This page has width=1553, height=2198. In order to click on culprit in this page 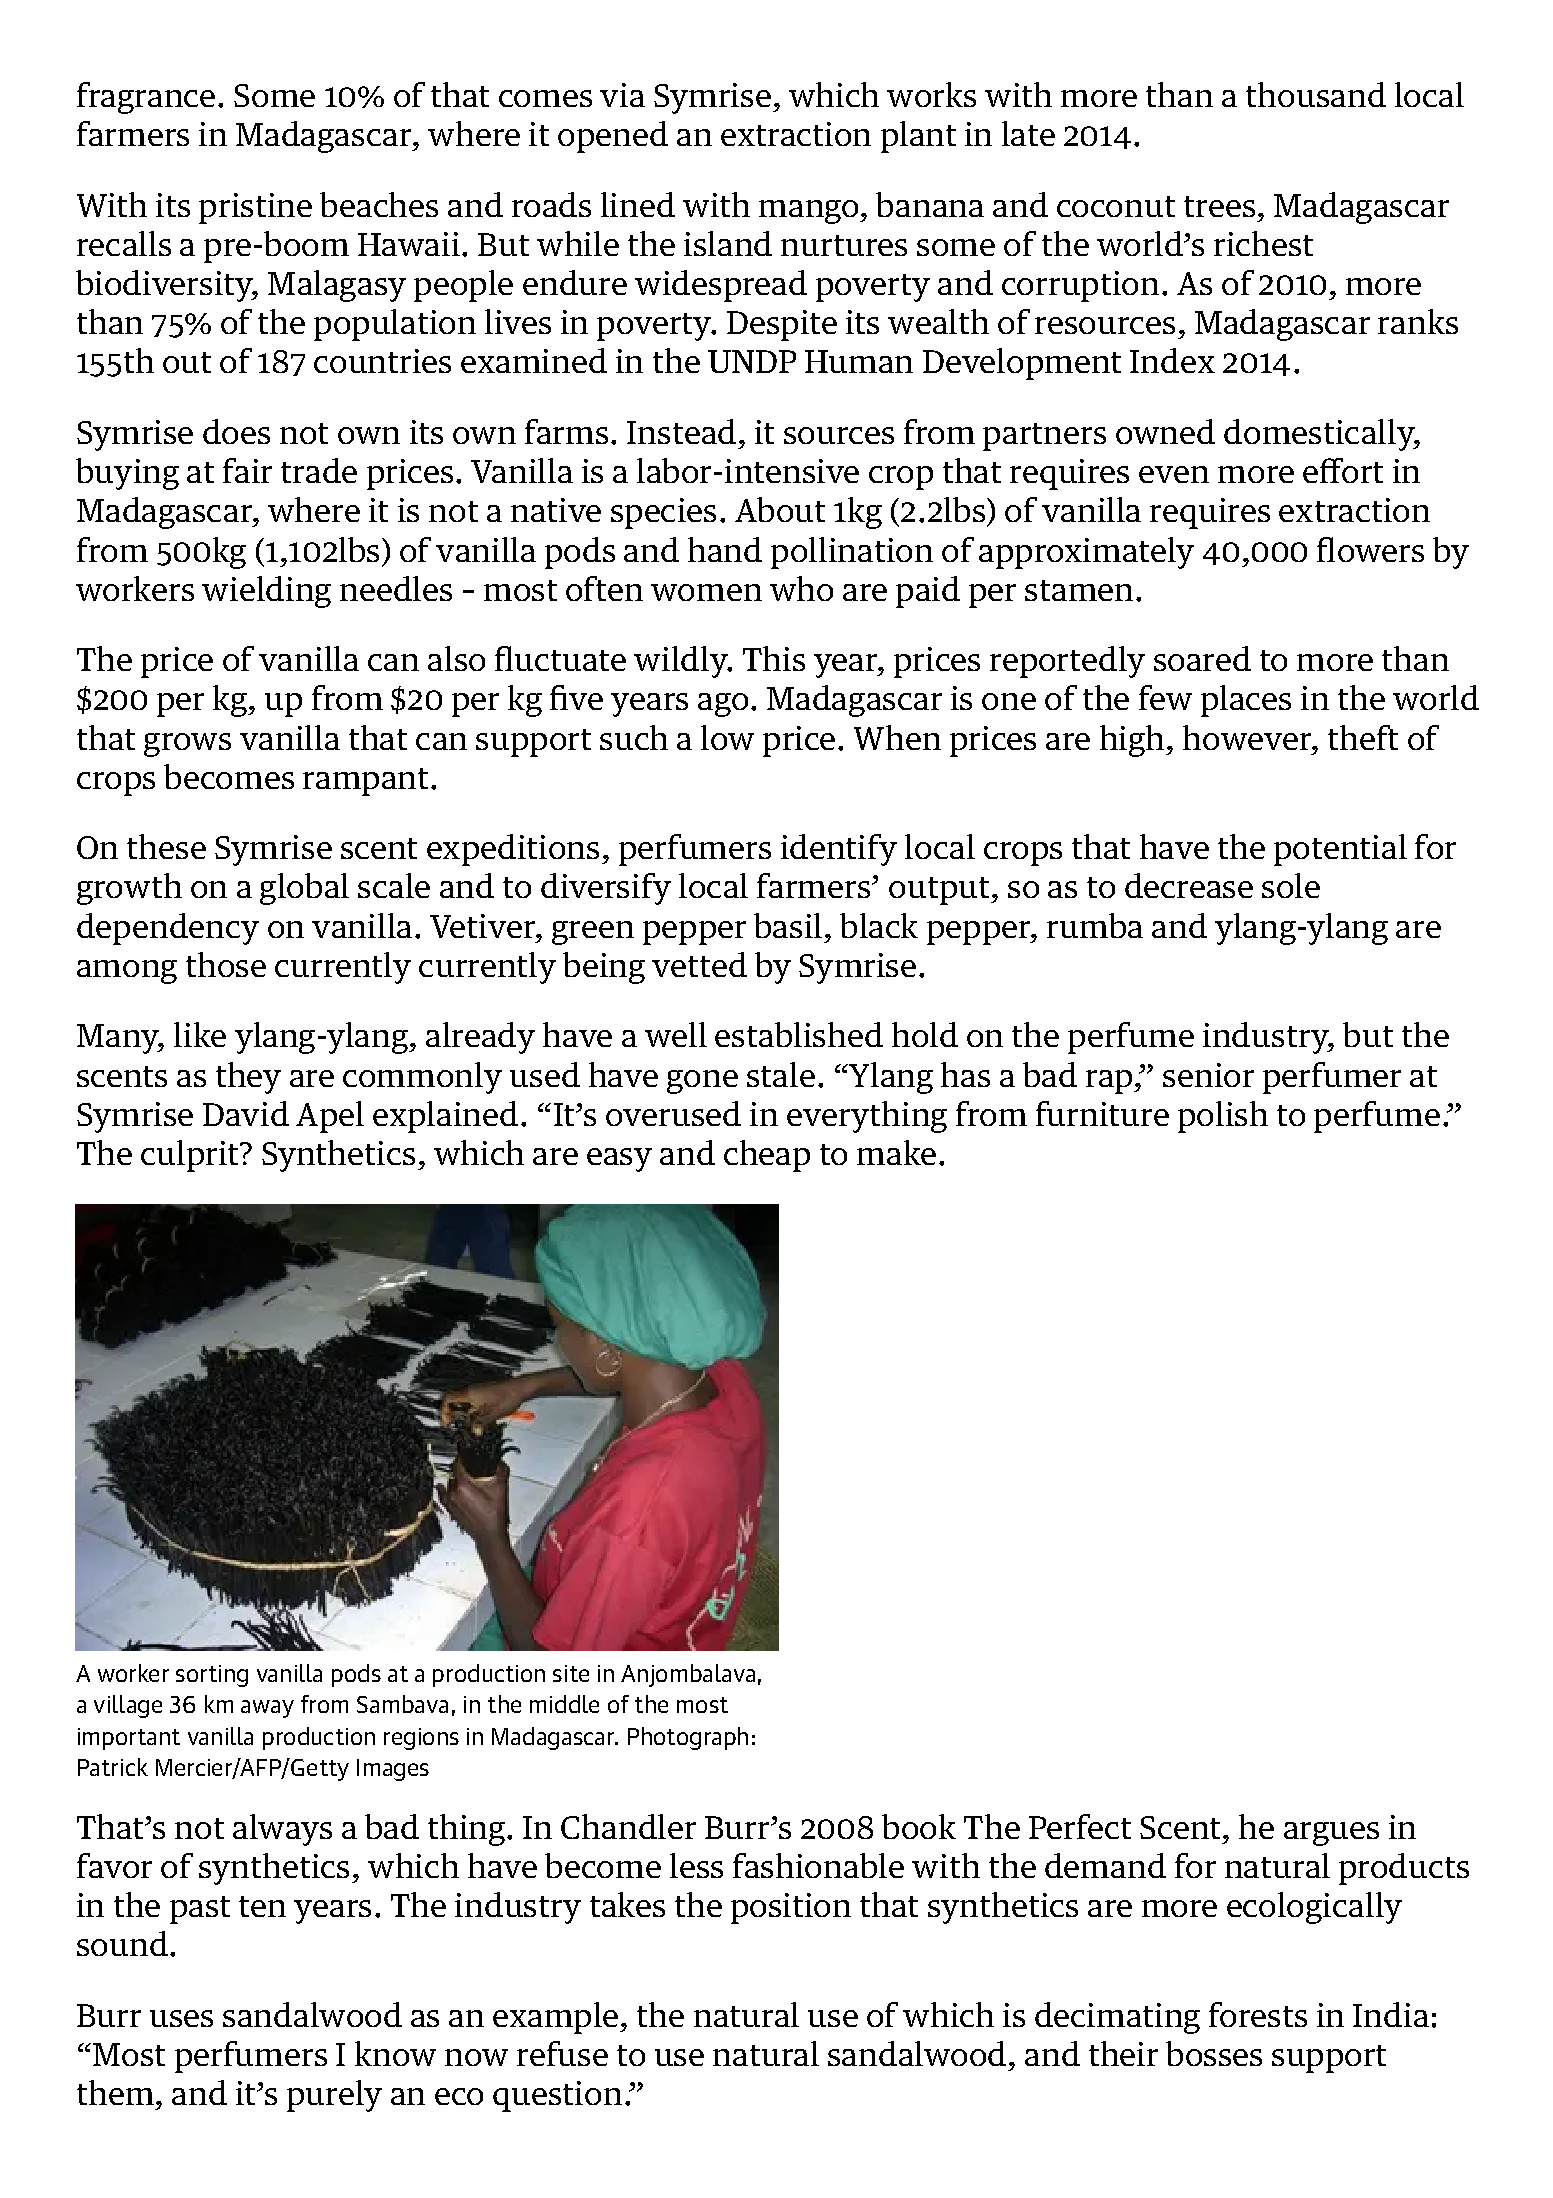, I will do `click(191, 1156)`.
